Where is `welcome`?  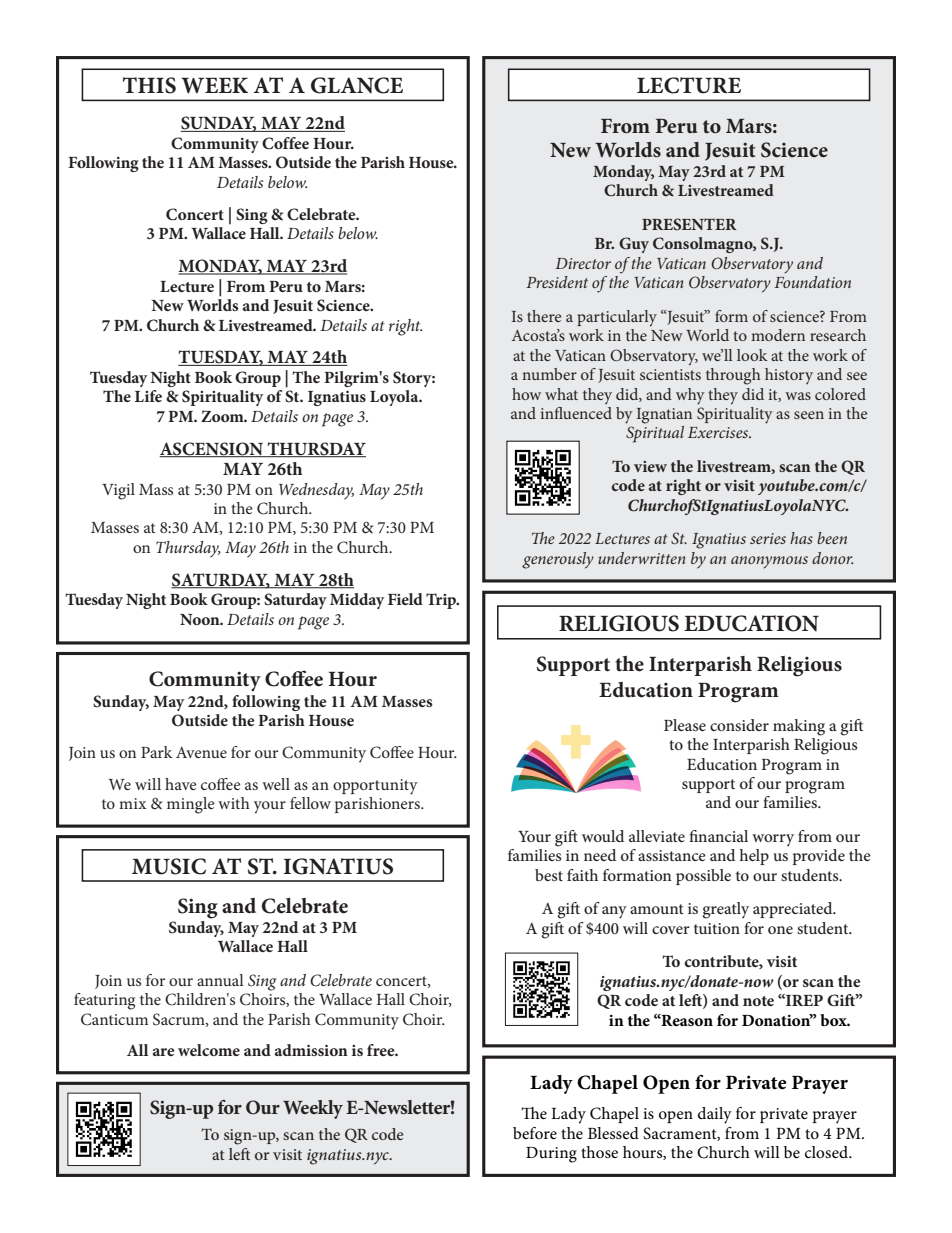
welcome is located at coordinates (209, 1050).
